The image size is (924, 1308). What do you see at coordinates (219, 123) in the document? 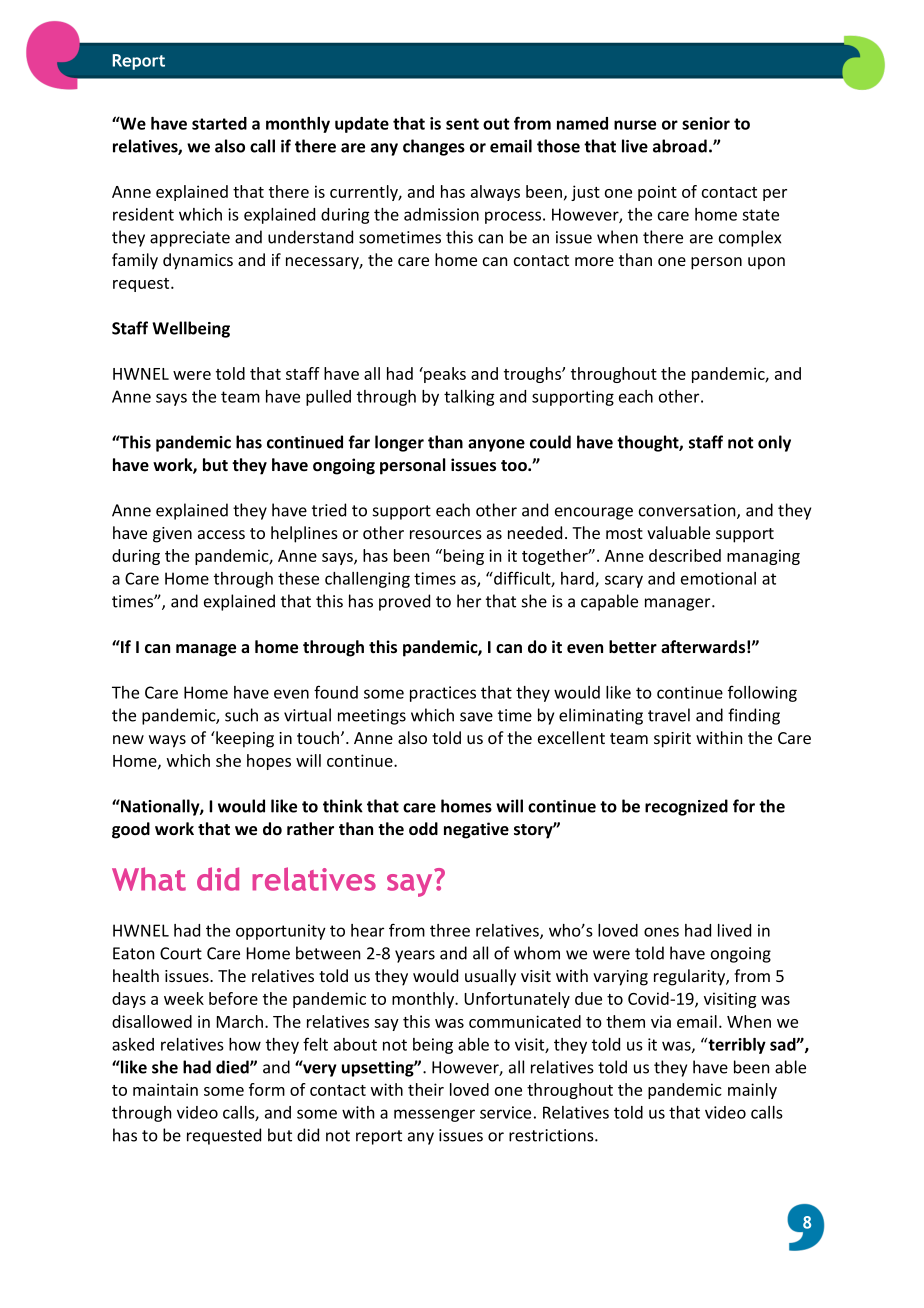
I see `started` at bounding box center [219, 123].
